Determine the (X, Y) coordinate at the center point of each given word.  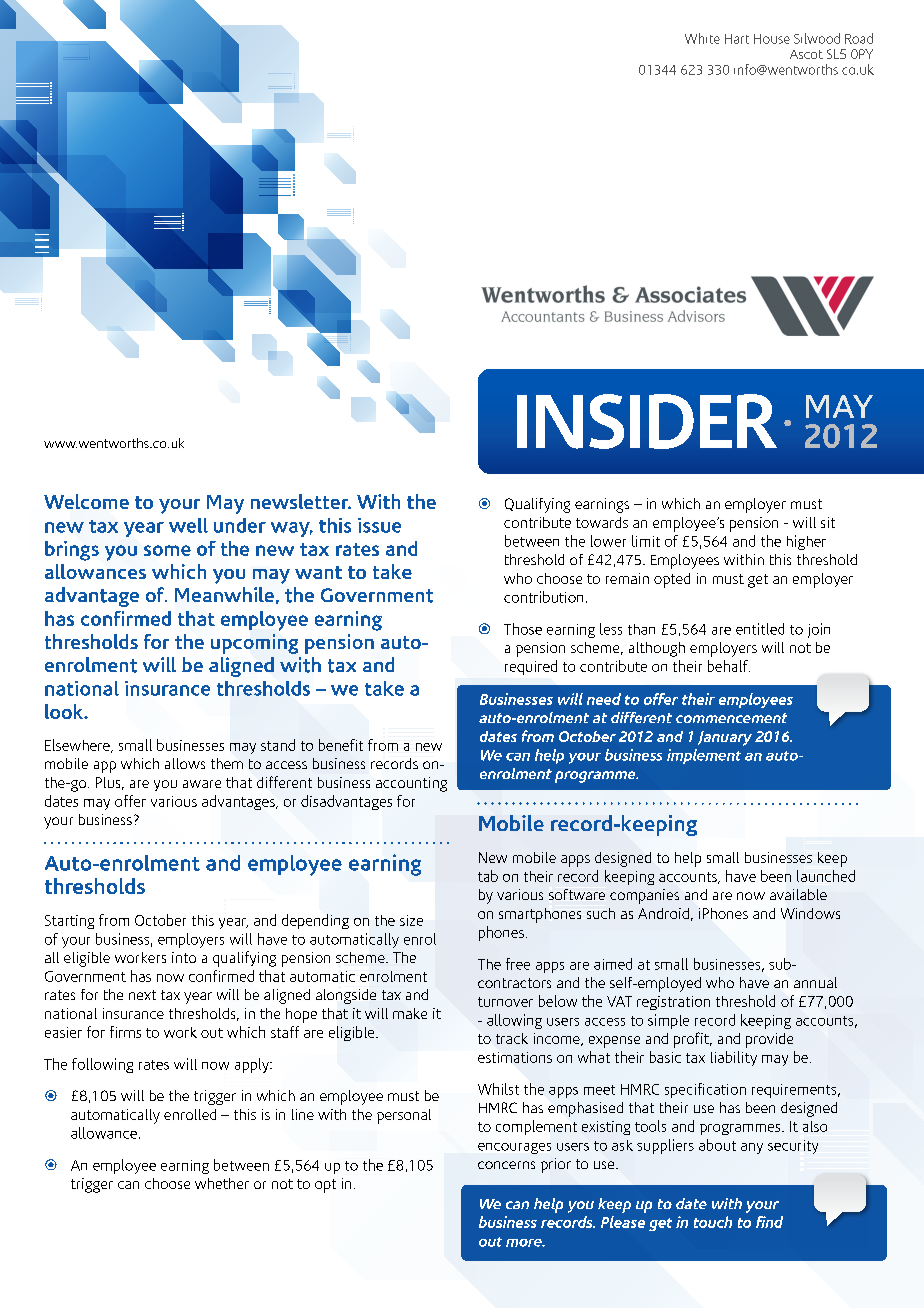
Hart (737, 39)
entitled (760, 629)
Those (523, 629)
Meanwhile (224, 594)
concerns (506, 1165)
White (702, 38)
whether (222, 1183)
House (772, 39)
